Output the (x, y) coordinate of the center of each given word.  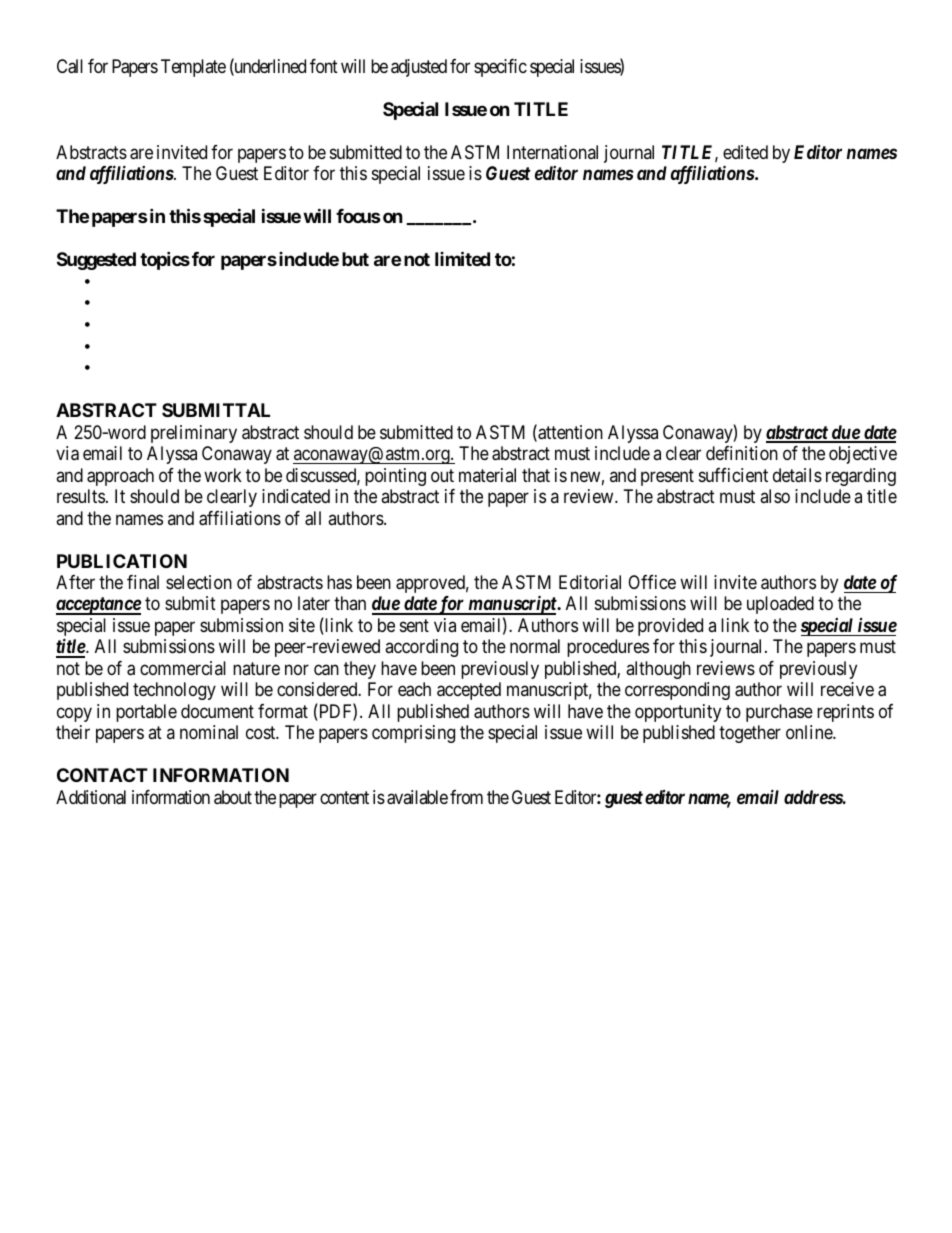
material (487, 475)
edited (745, 152)
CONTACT (102, 775)
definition (742, 453)
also (775, 496)
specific (500, 68)
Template (193, 68)
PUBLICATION (122, 561)
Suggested (96, 261)
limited (462, 258)
